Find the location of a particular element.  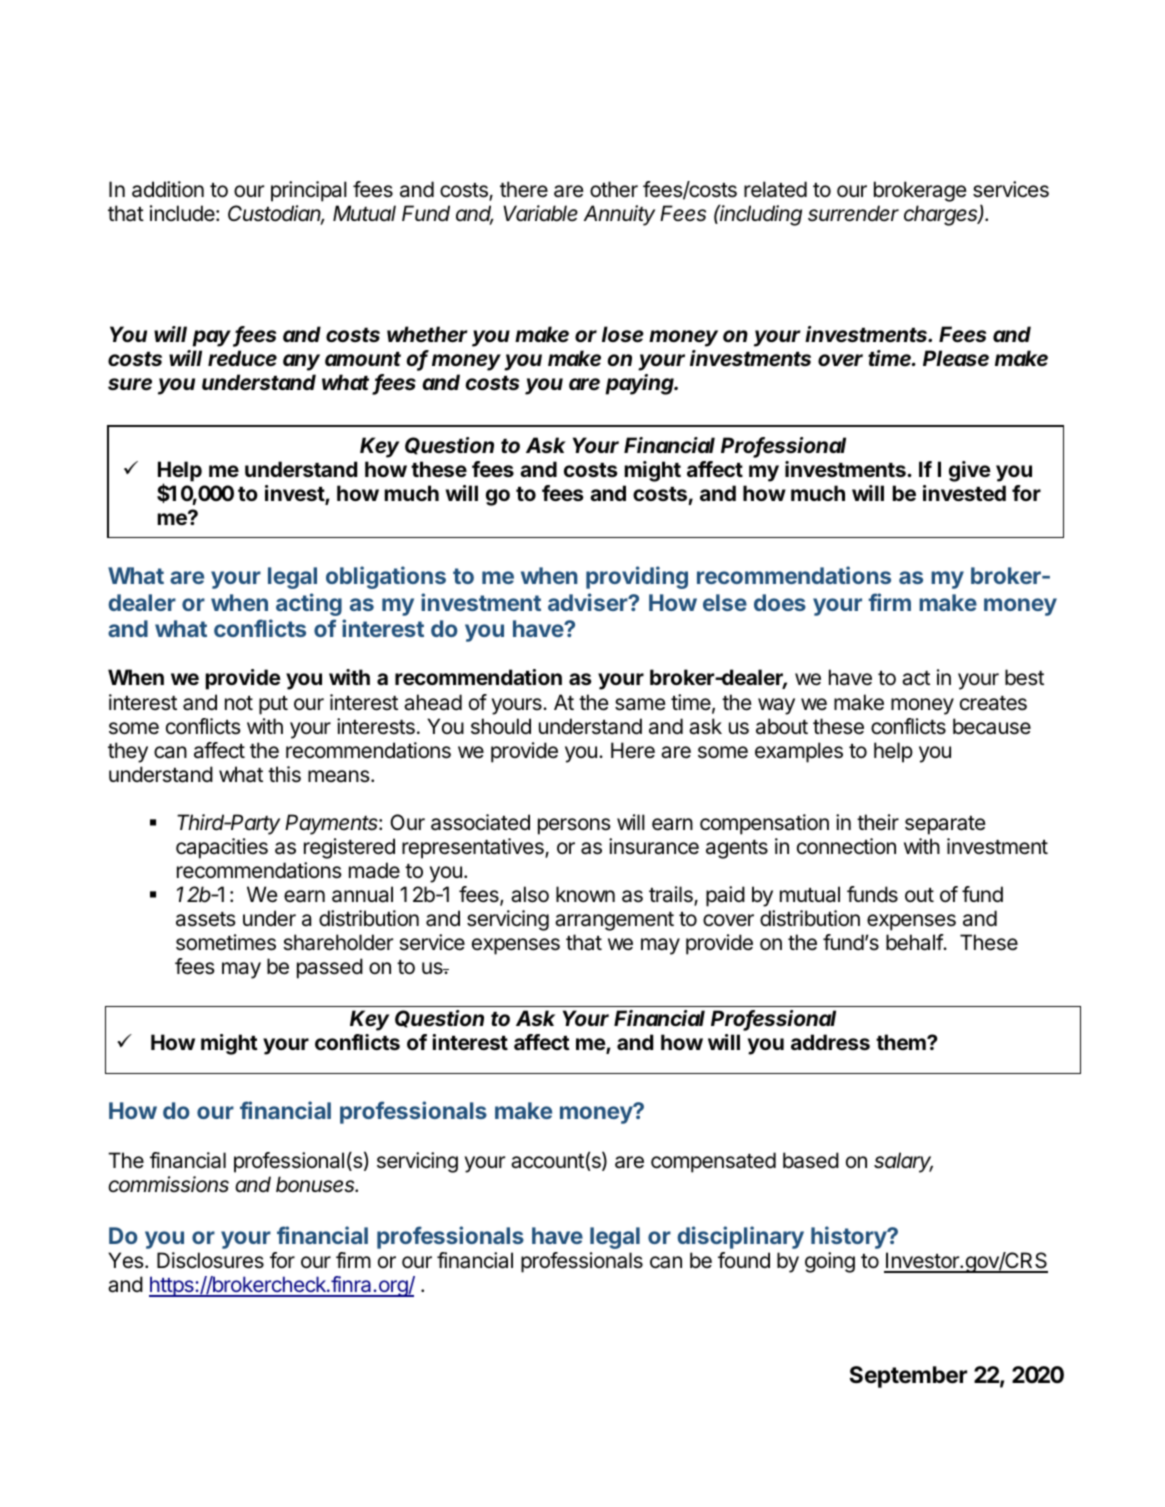

September is located at coordinates (908, 1377).
